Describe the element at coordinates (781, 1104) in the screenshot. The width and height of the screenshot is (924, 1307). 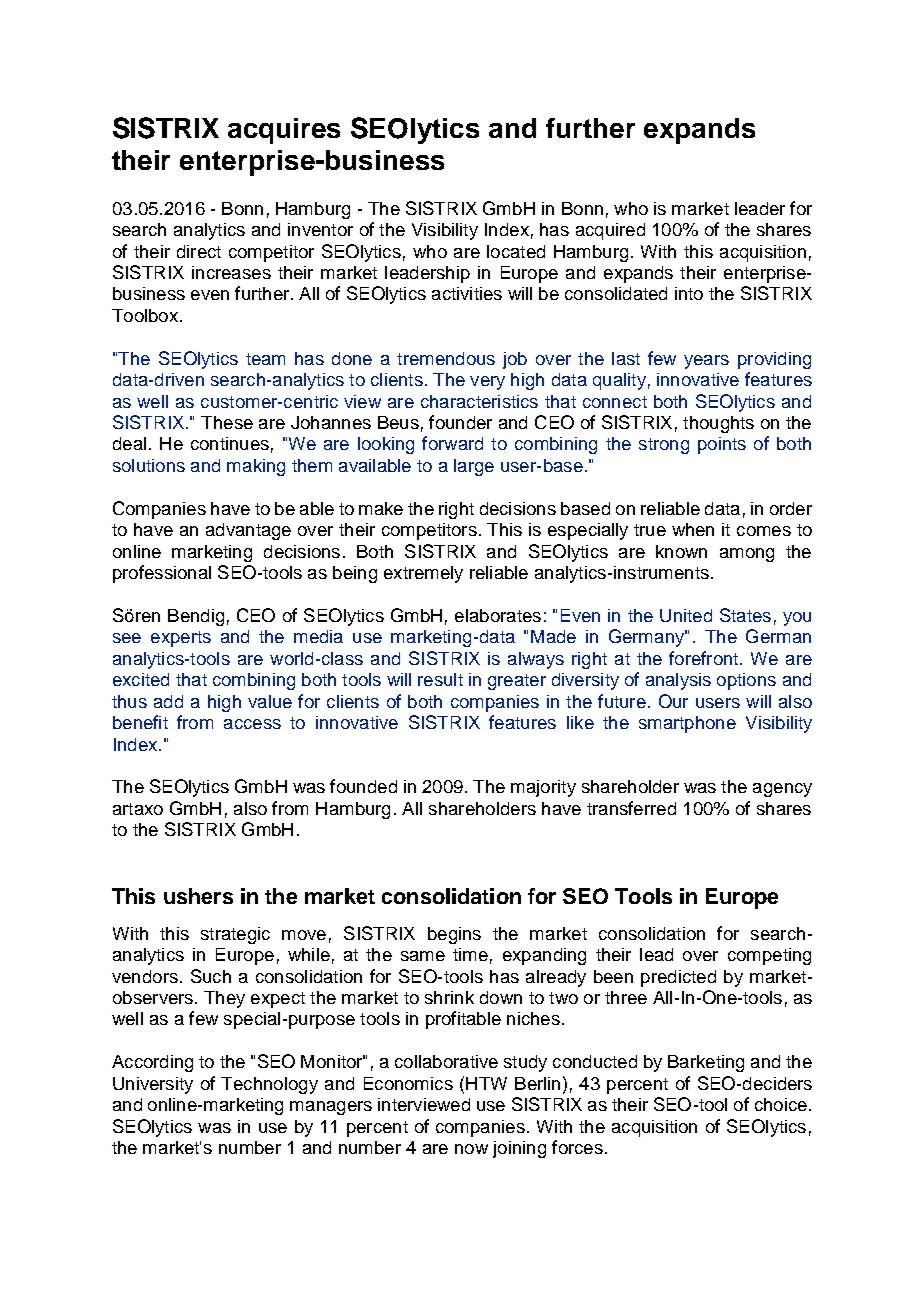
I see `choice` at that location.
